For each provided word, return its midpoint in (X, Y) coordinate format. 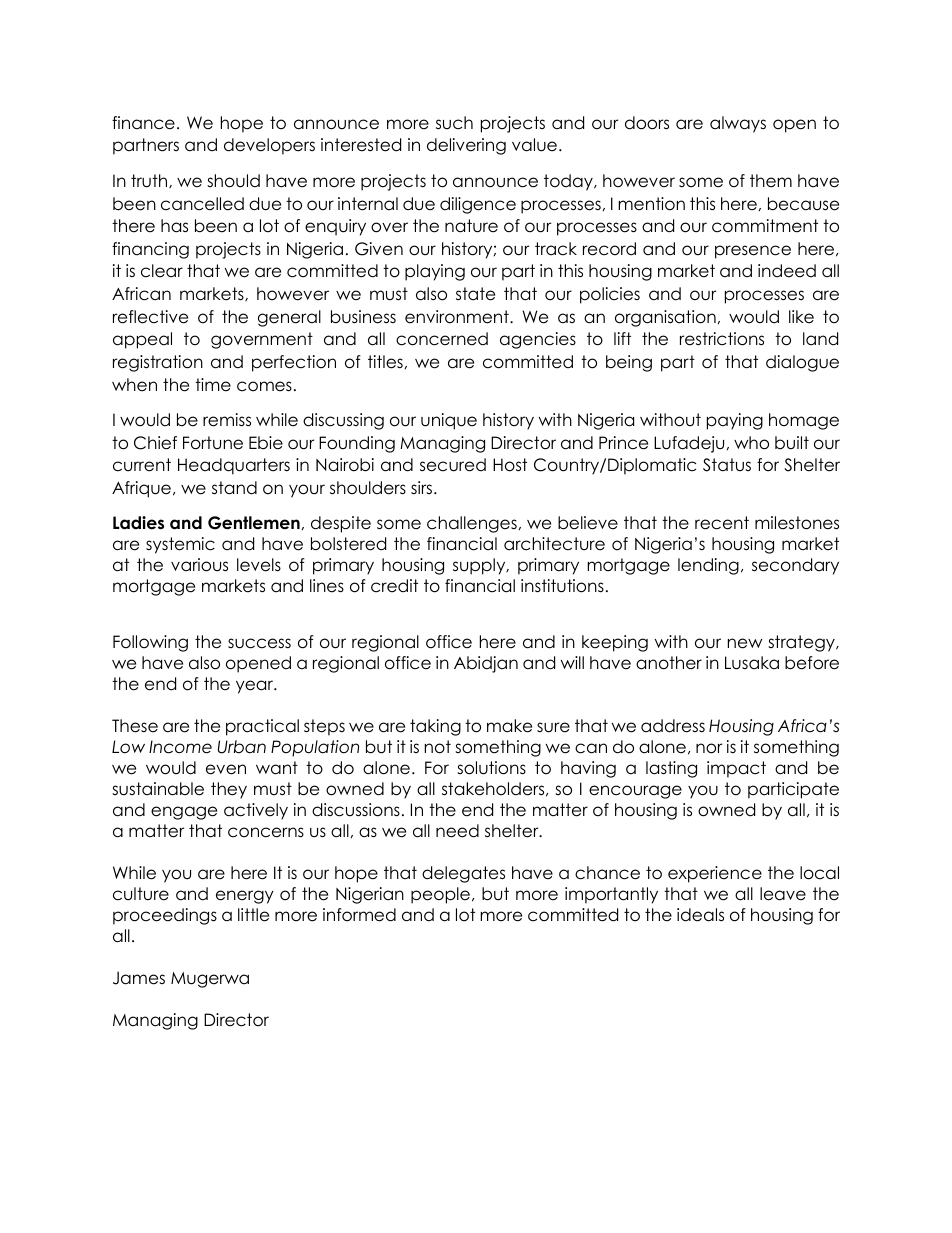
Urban (242, 747)
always (738, 124)
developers (269, 146)
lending (708, 566)
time (213, 385)
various (199, 565)
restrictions (722, 339)
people (440, 895)
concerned (442, 339)
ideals (700, 915)
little (253, 915)
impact (736, 769)
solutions (491, 768)
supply (480, 566)
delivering (466, 146)
